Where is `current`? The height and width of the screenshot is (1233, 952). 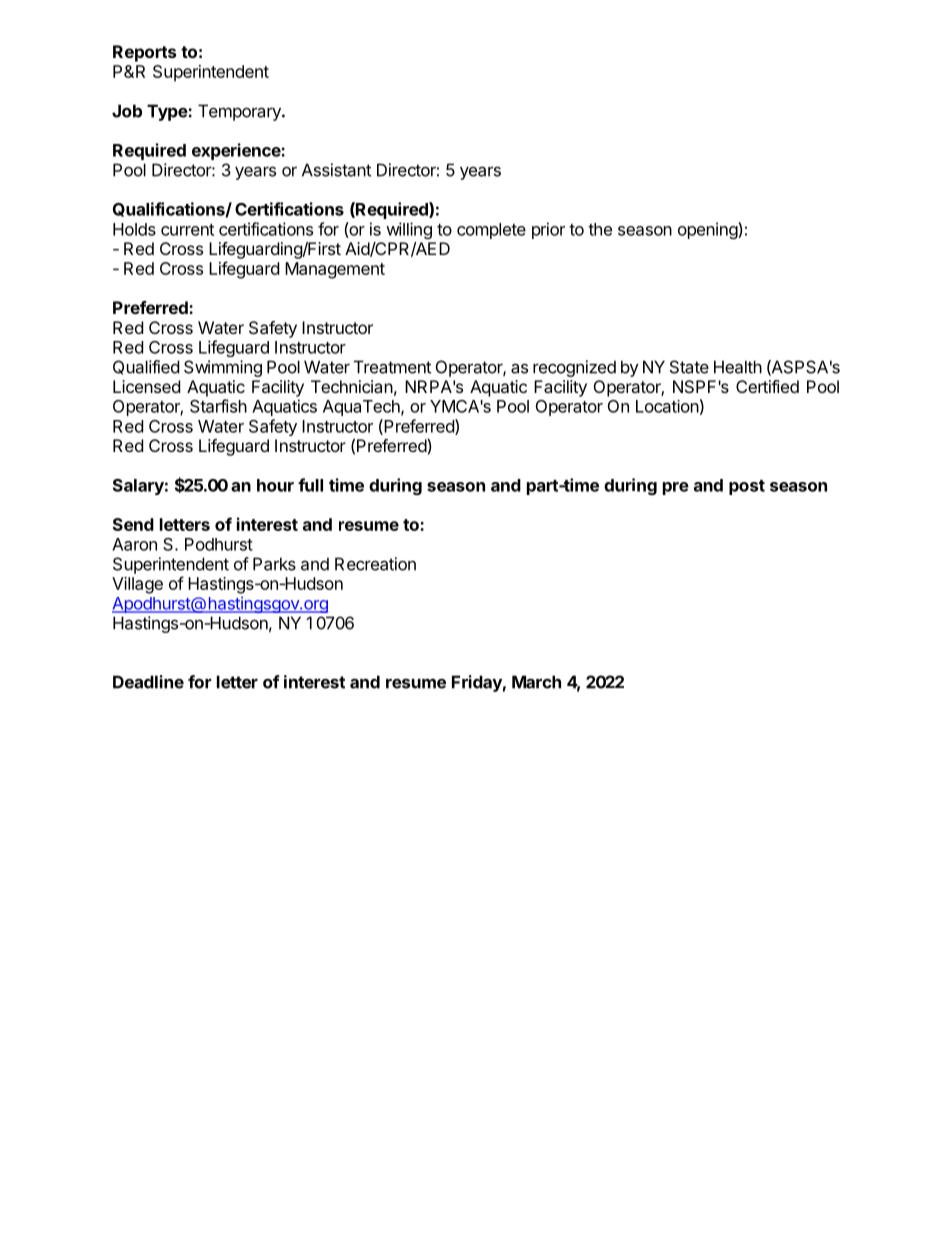
current is located at coordinates (187, 230).
